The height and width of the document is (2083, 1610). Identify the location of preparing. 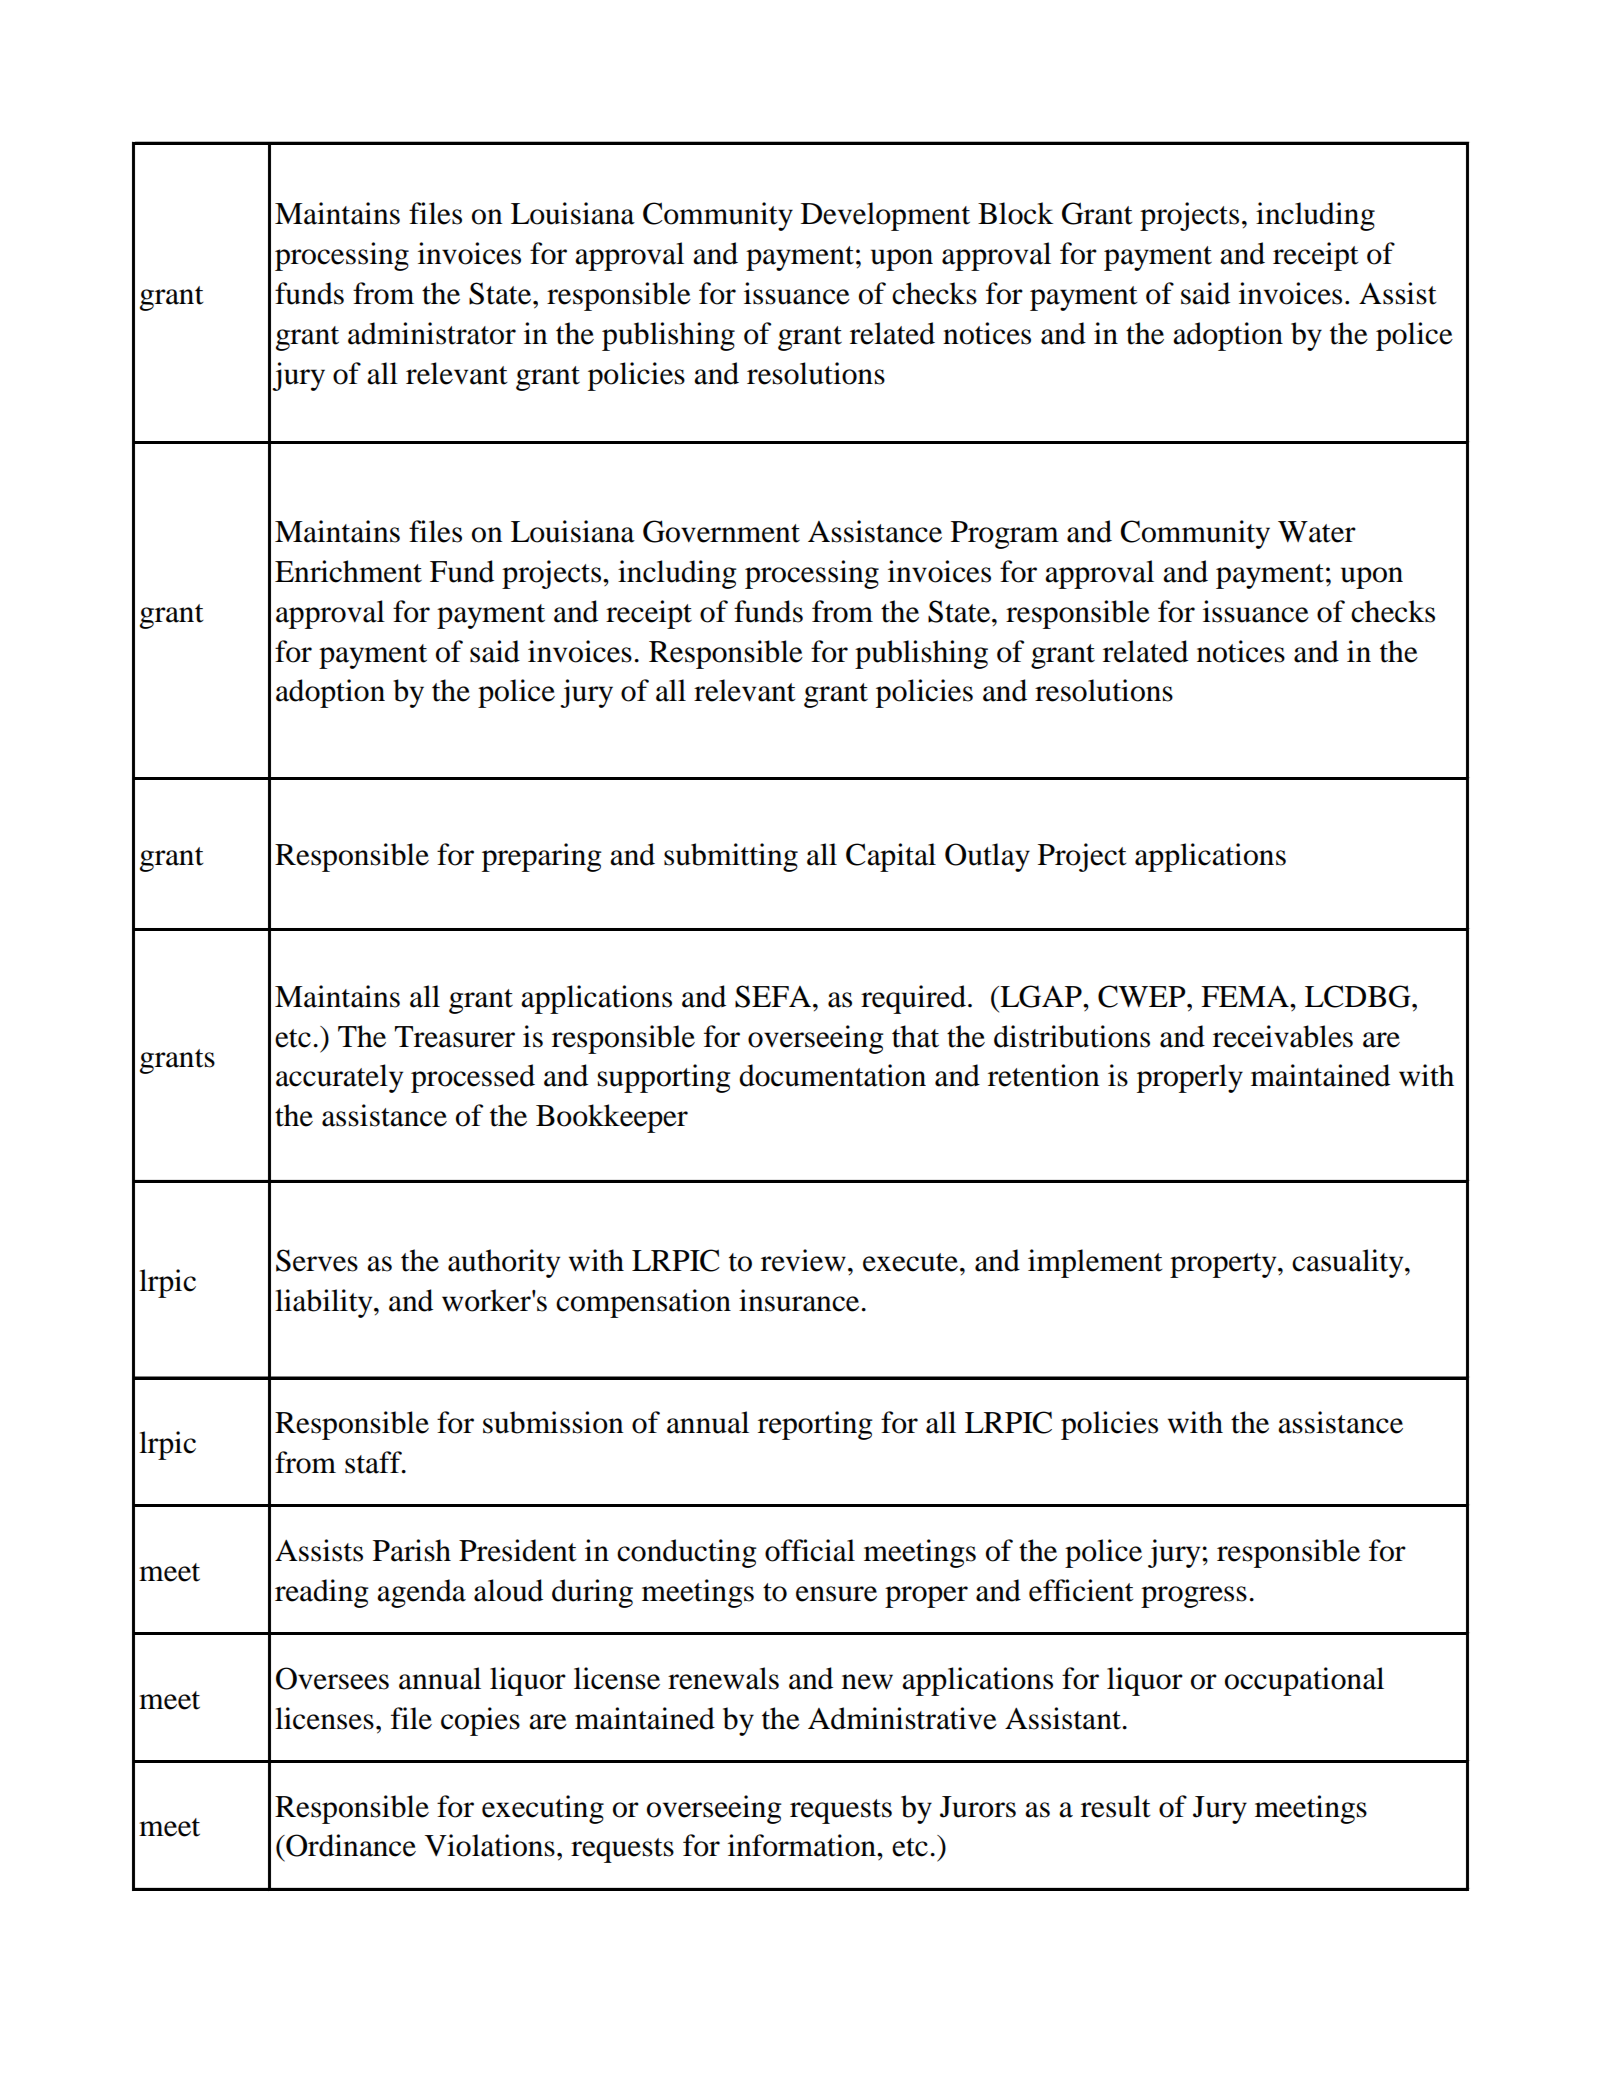
(542, 857).
